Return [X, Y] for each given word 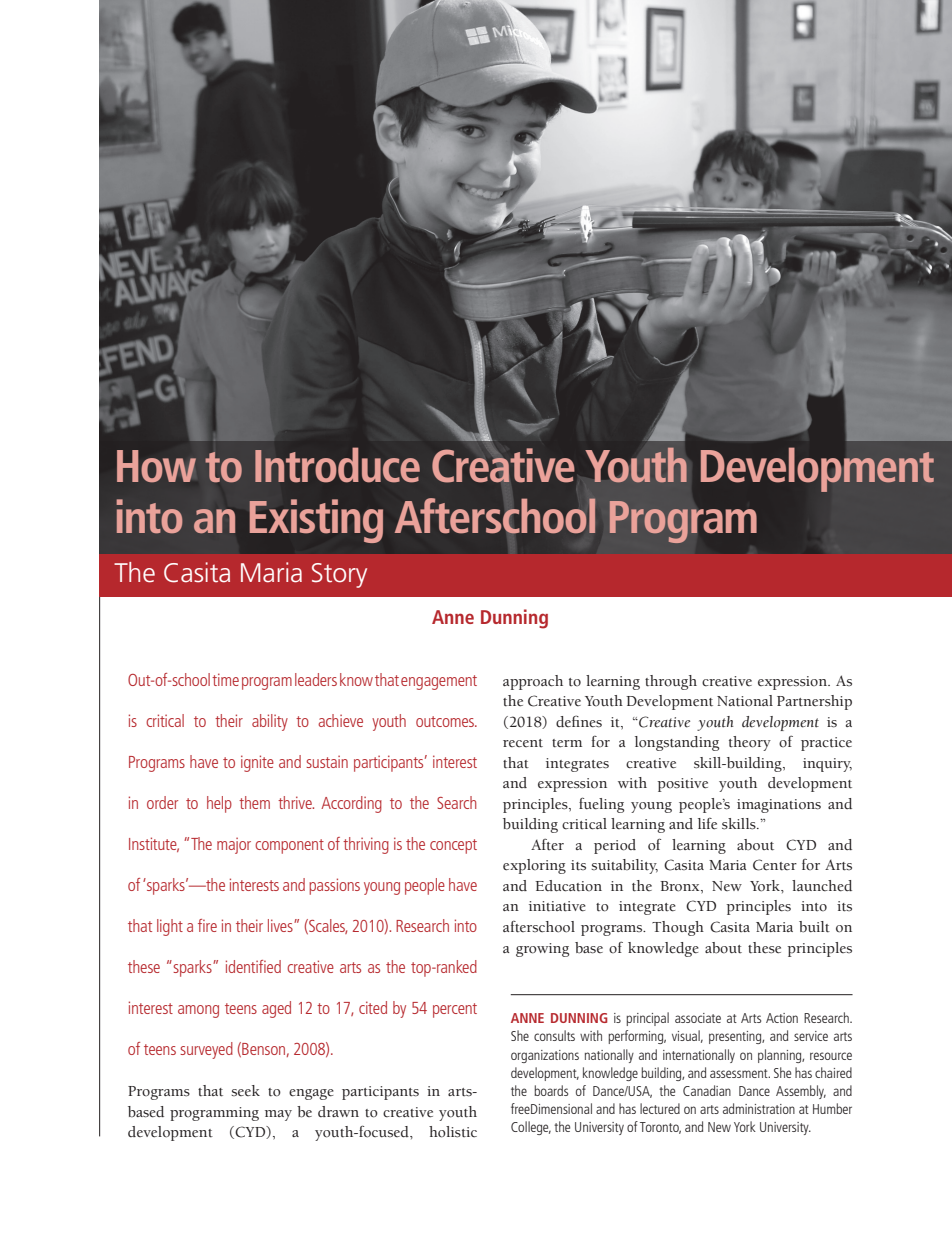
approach [533, 682]
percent [455, 1010]
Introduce [337, 465]
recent [523, 743]
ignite [257, 763]
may [278, 1115]
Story [339, 575]
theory [750, 743]
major [234, 845]
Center [775, 865]
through [671, 682]
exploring [534, 866]
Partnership [814, 702]
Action [782, 1018]
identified [253, 966]
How [156, 466]
